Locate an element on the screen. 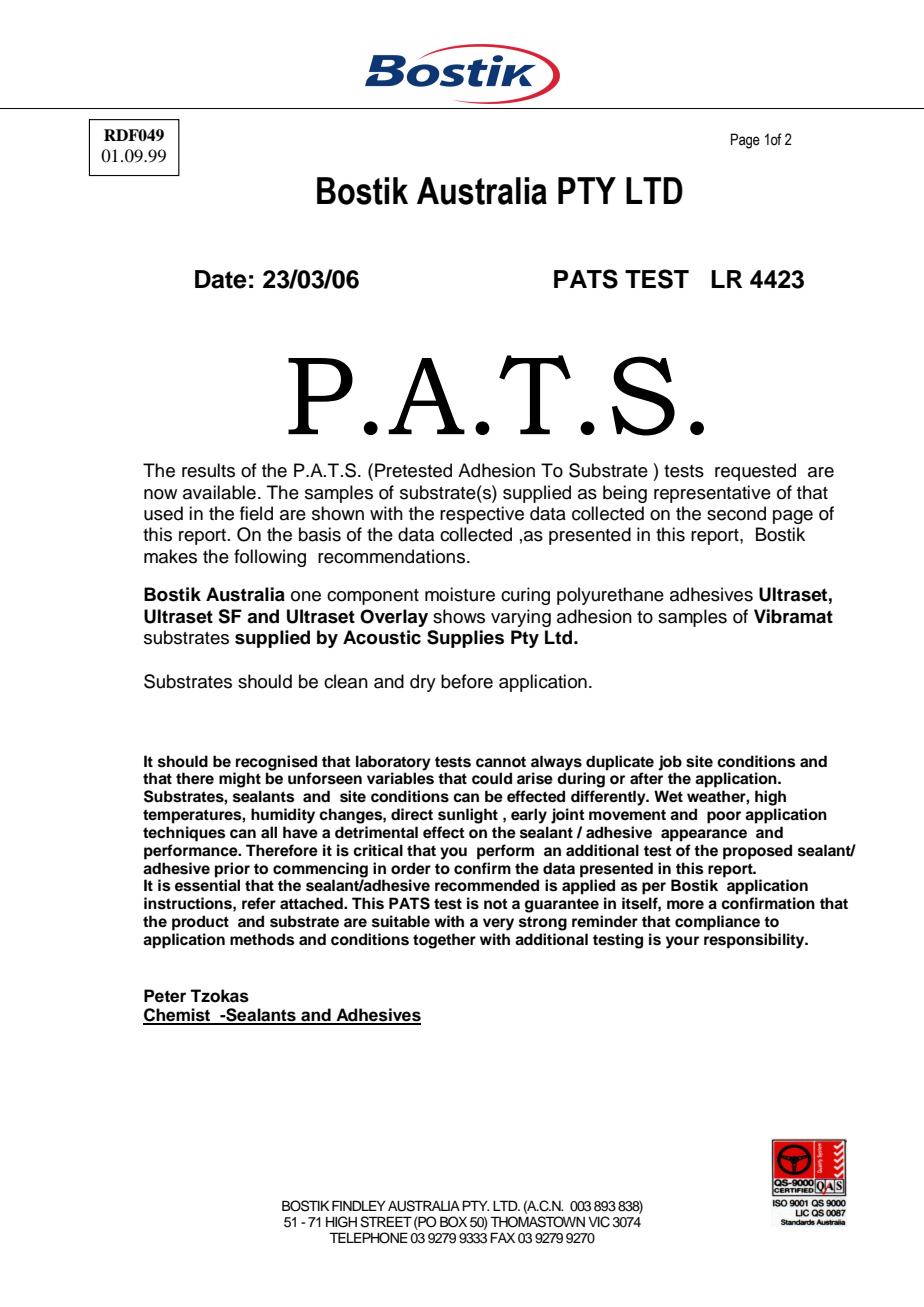 Image resolution: width=924 pixels, height=1307 pixels. cannot is located at coordinates (501, 762).
